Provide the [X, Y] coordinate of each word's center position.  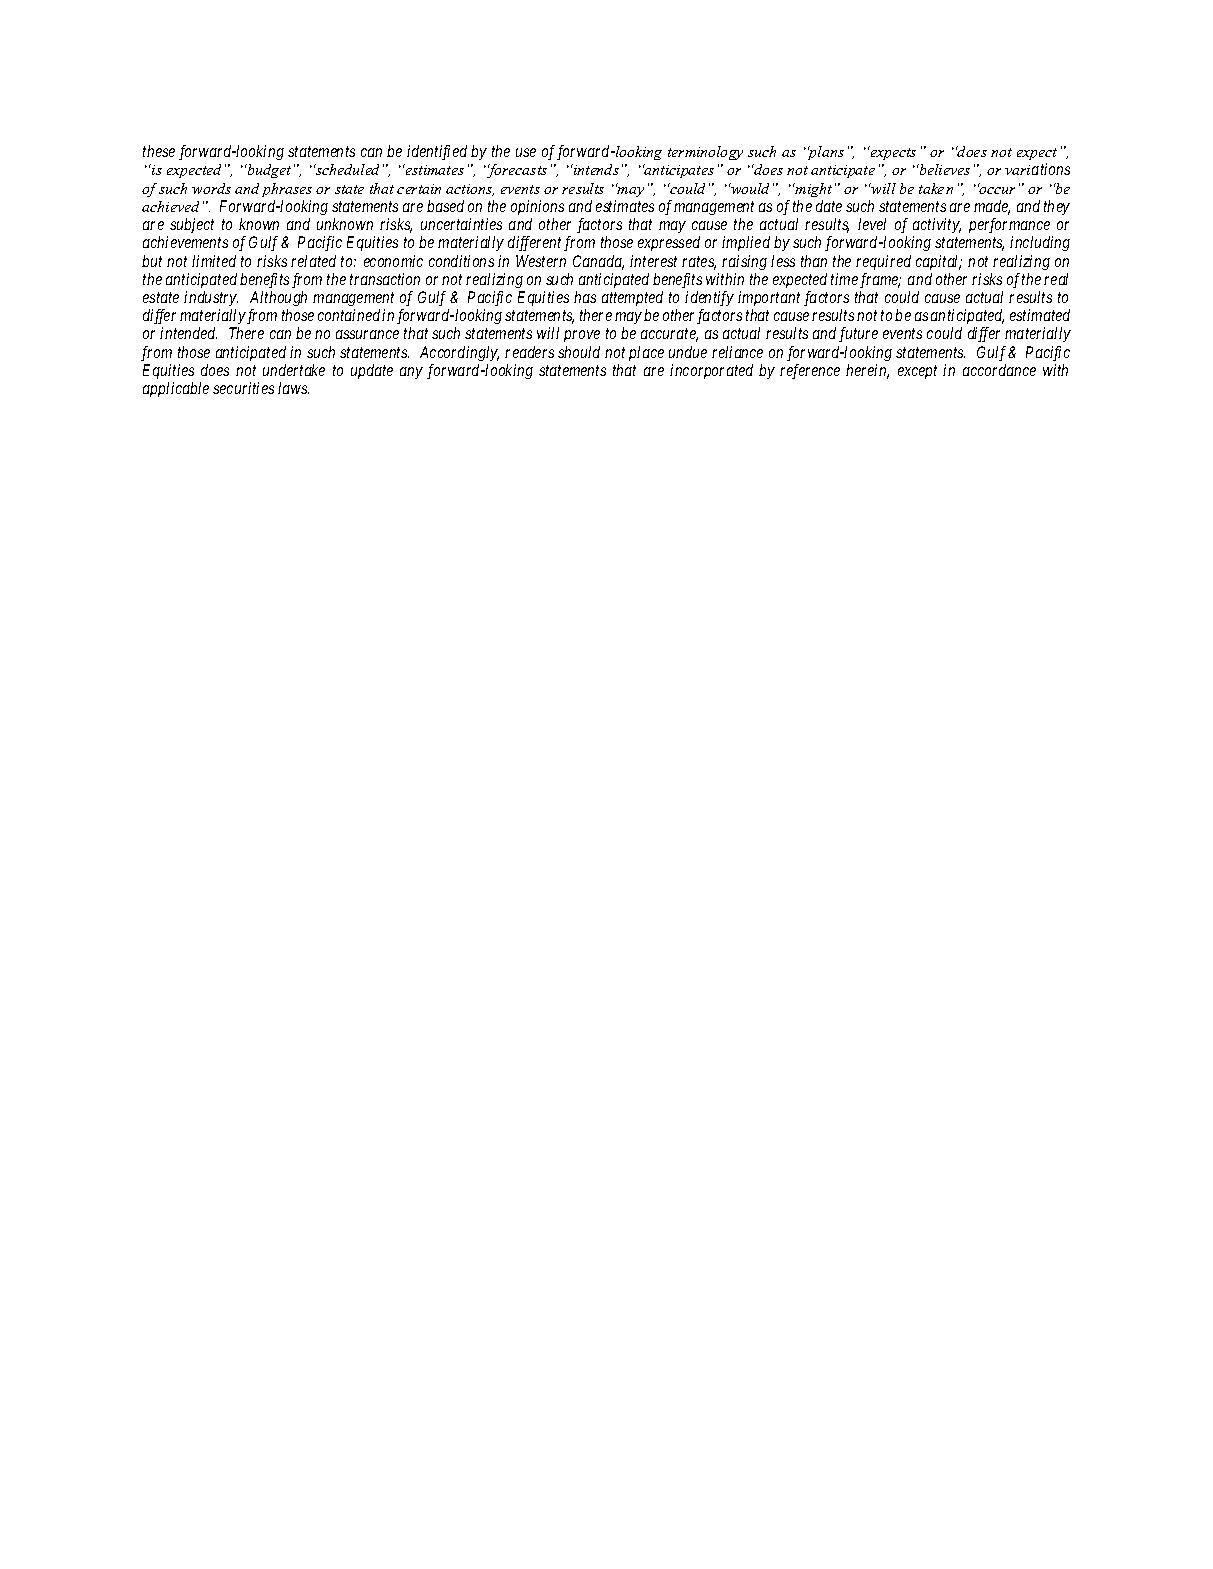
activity [937, 225]
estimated [1040, 315]
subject [192, 225]
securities [243, 388]
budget [268, 171]
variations [1037, 169]
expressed [669, 243]
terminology [705, 153]
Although [278, 298]
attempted [632, 298]
